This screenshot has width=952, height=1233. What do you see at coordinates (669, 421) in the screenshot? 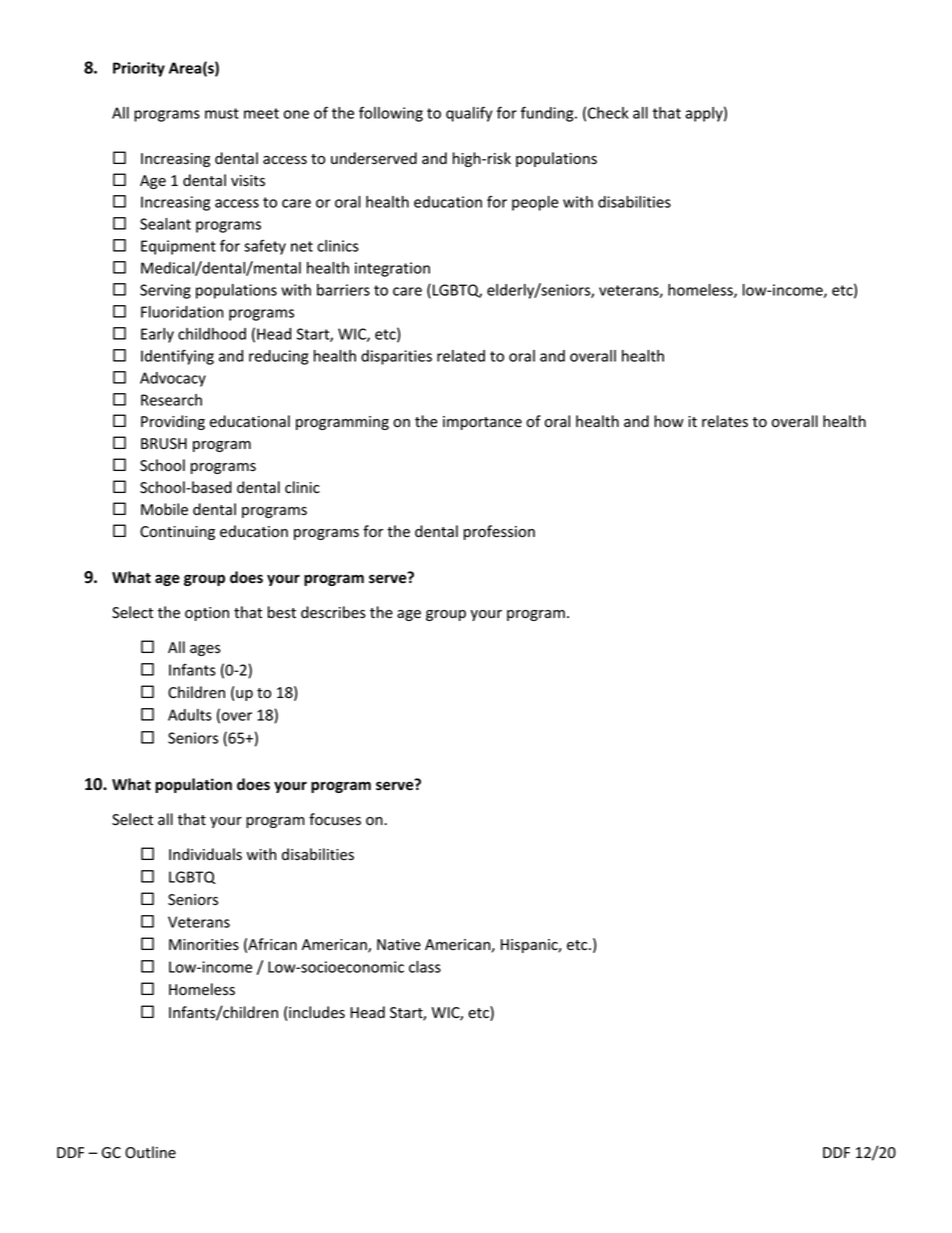
I see `how` at bounding box center [669, 421].
